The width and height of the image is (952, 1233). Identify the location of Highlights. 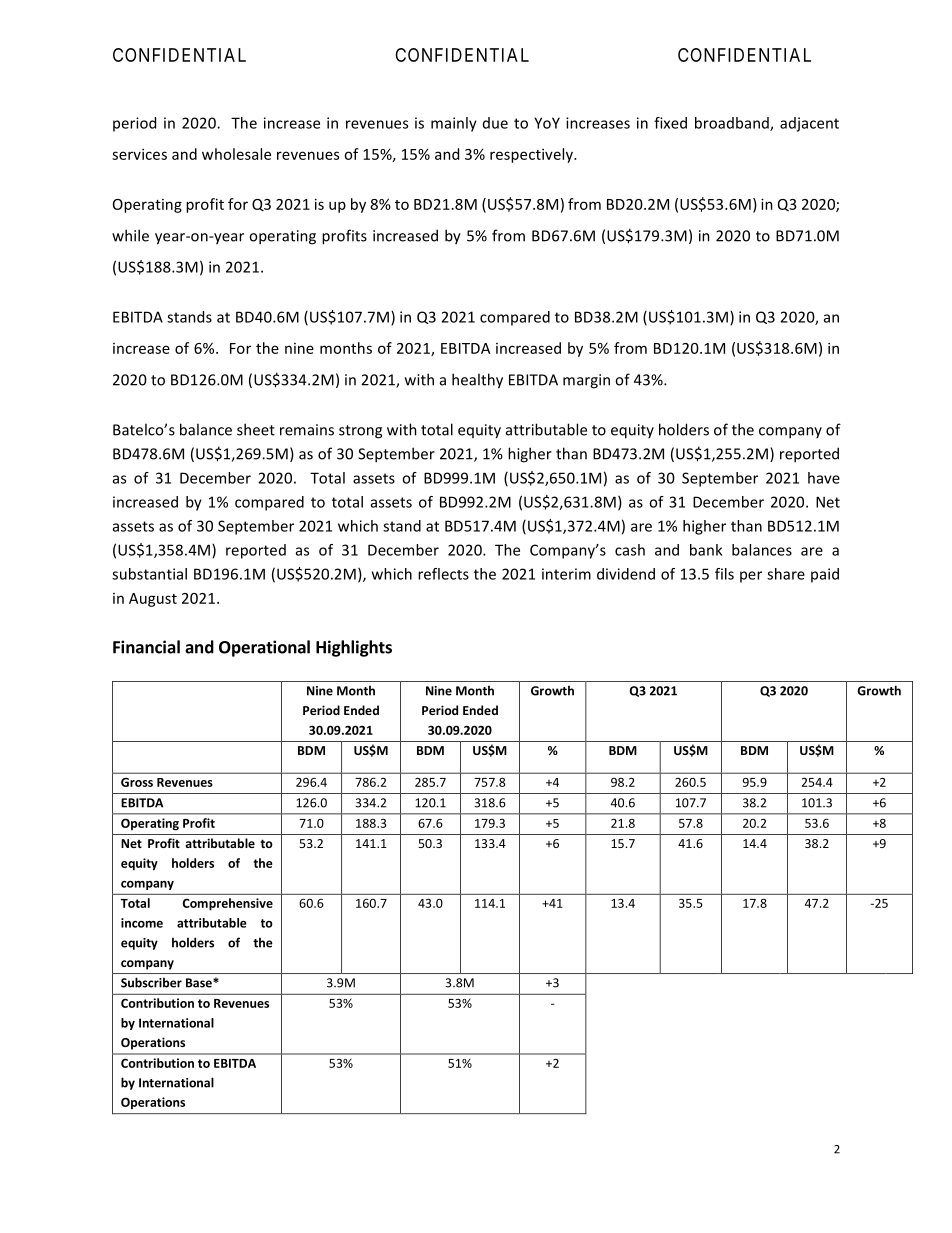
(354, 648).
